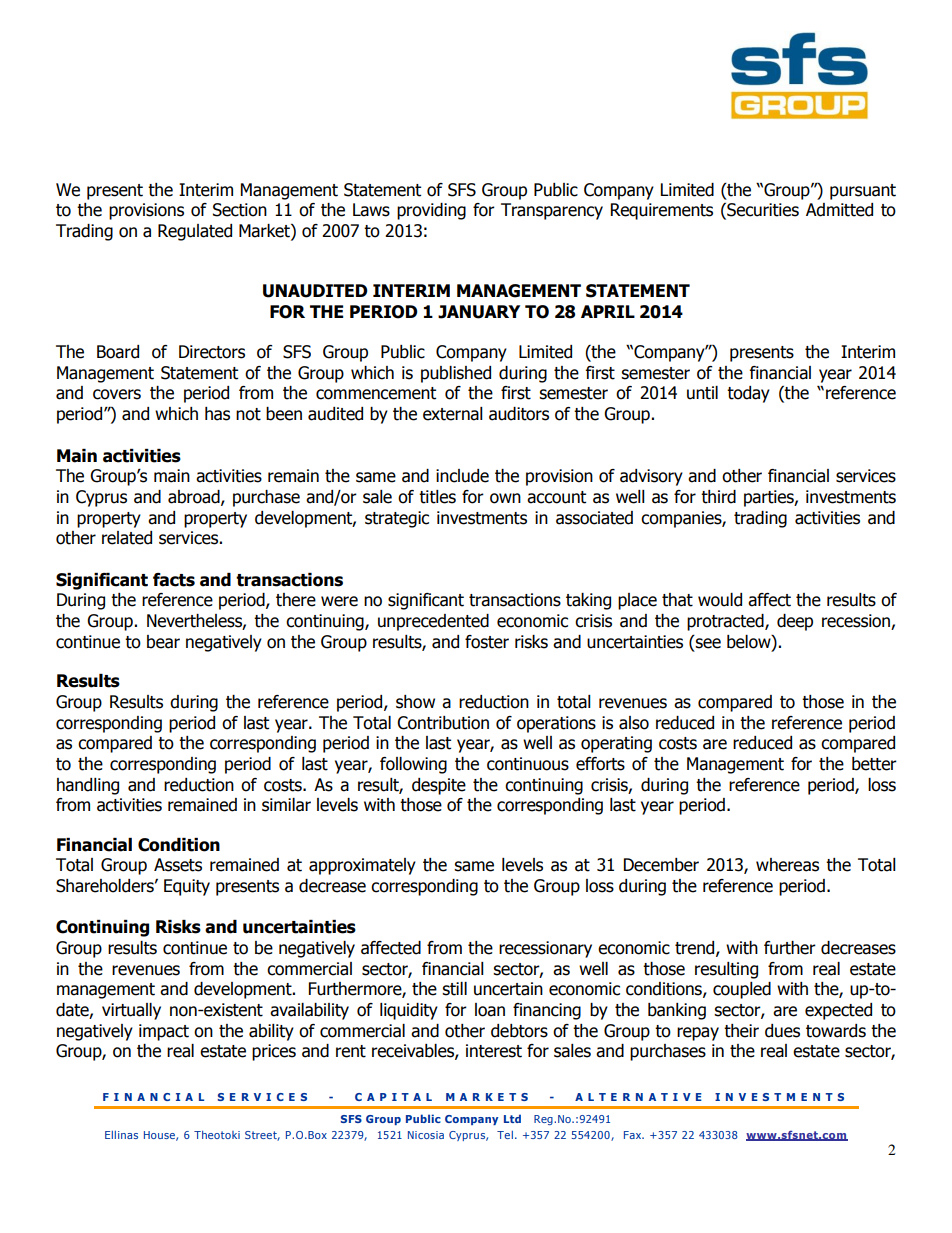  Describe the element at coordinates (127, 538) in the screenshot. I see `related` at that location.
